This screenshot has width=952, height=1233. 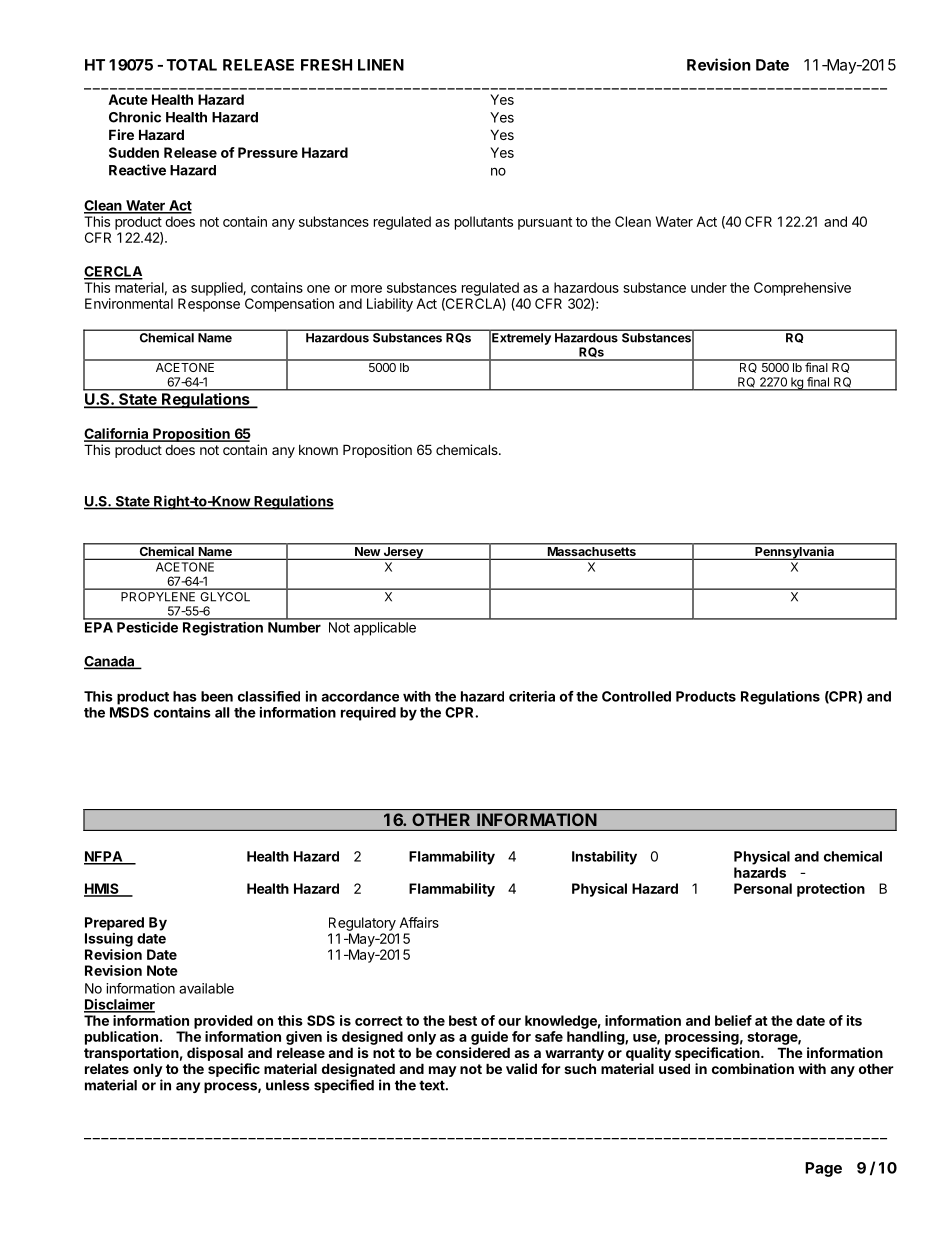 I want to click on disposal, so click(x=215, y=1054).
